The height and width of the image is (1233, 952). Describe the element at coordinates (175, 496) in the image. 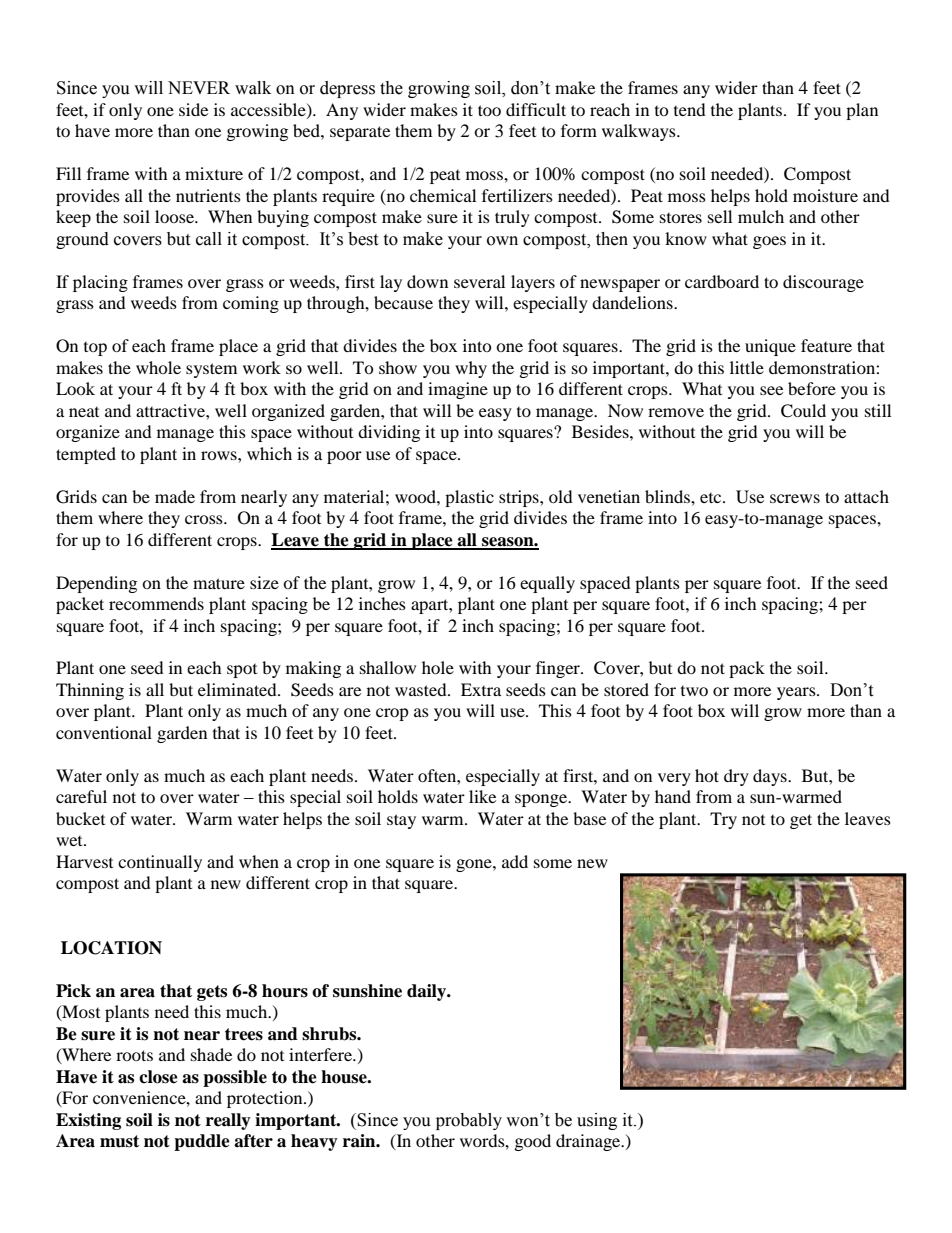

I see `made` at that location.
